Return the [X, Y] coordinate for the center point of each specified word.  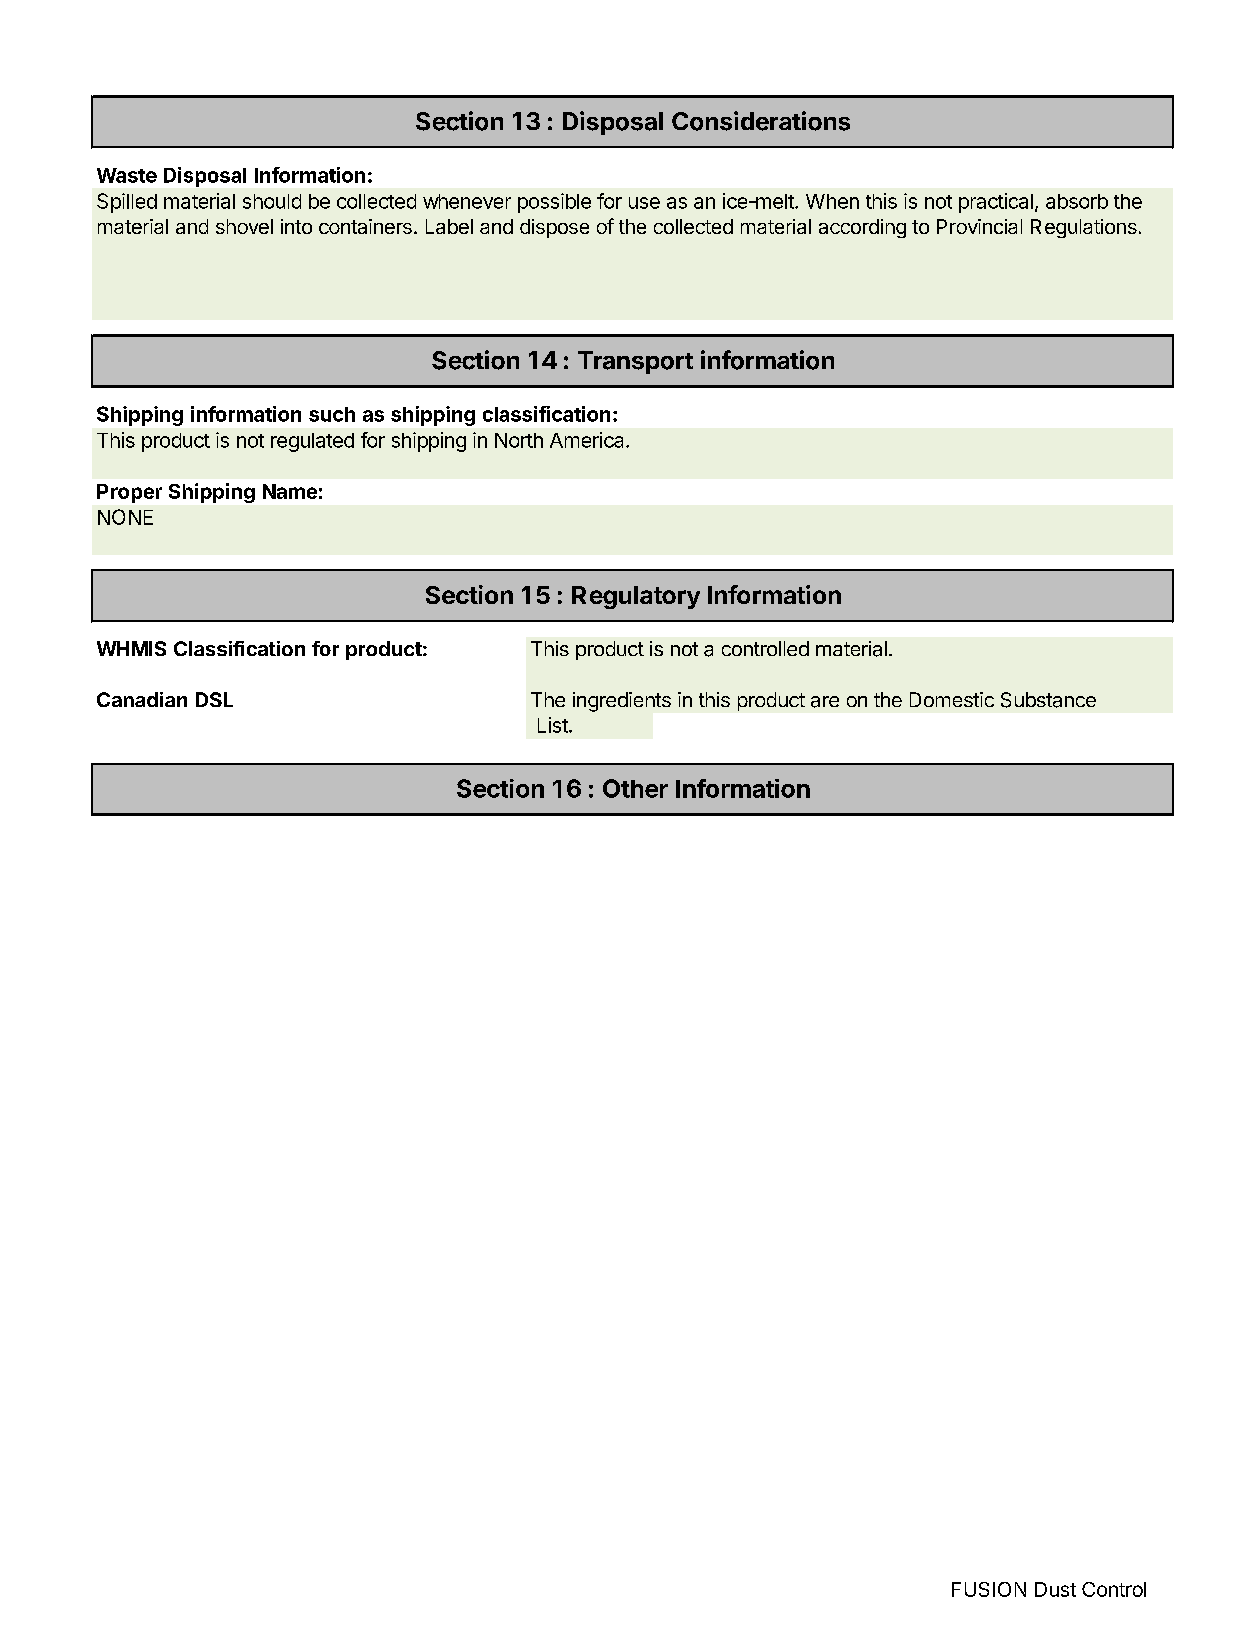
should [272, 201]
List [554, 725]
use [644, 203]
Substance [1048, 700]
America [588, 440]
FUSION [989, 1589]
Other [635, 788]
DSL [214, 699]
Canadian [142, 699]
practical [996, 203]
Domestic [952, 699]
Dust [1055, 1589]
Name [290, 491]
